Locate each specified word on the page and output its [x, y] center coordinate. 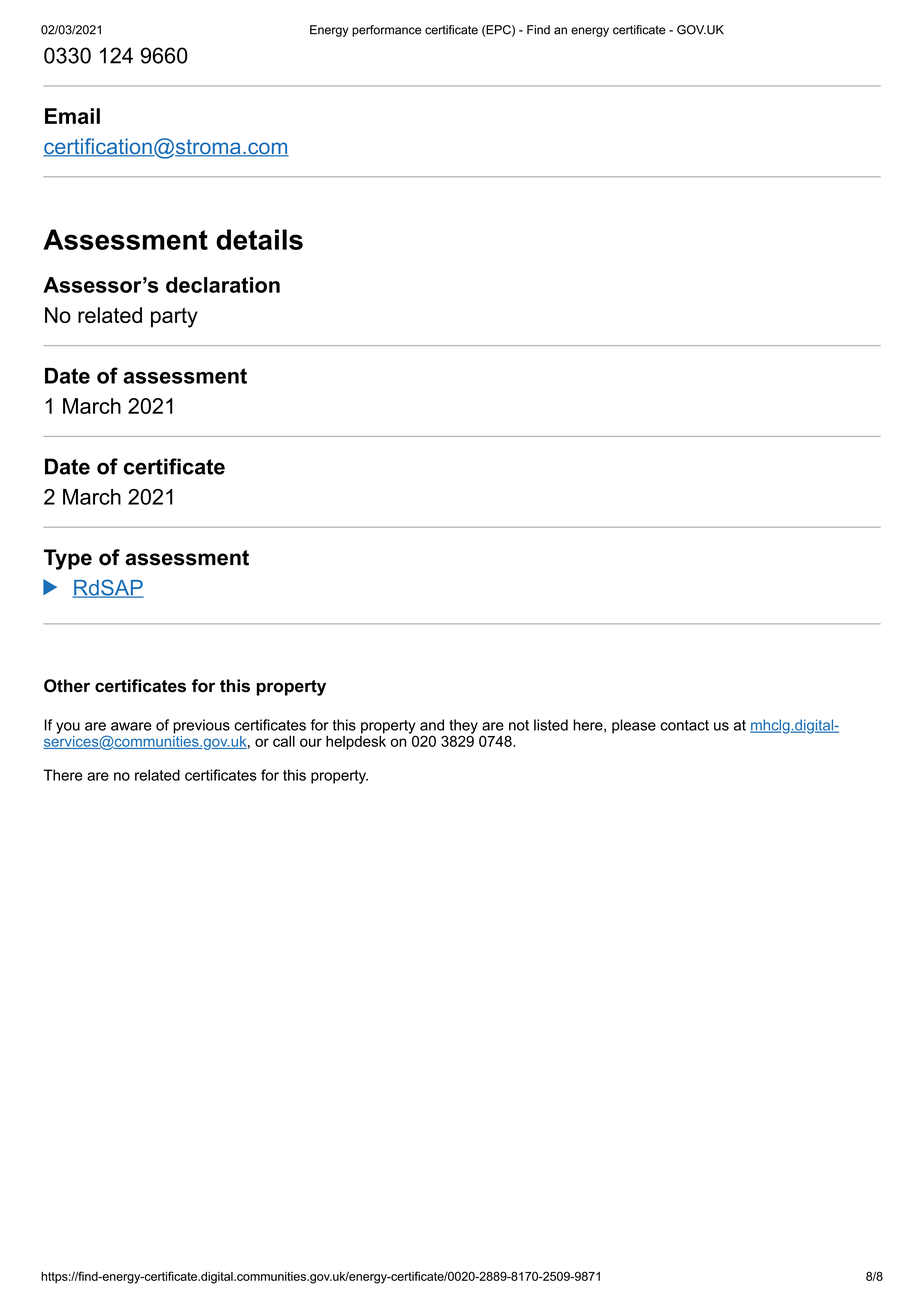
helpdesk [356, 741]
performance [386, 31]
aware [131, 726]
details [259, 239]
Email [72, 116]
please [634, 726]
